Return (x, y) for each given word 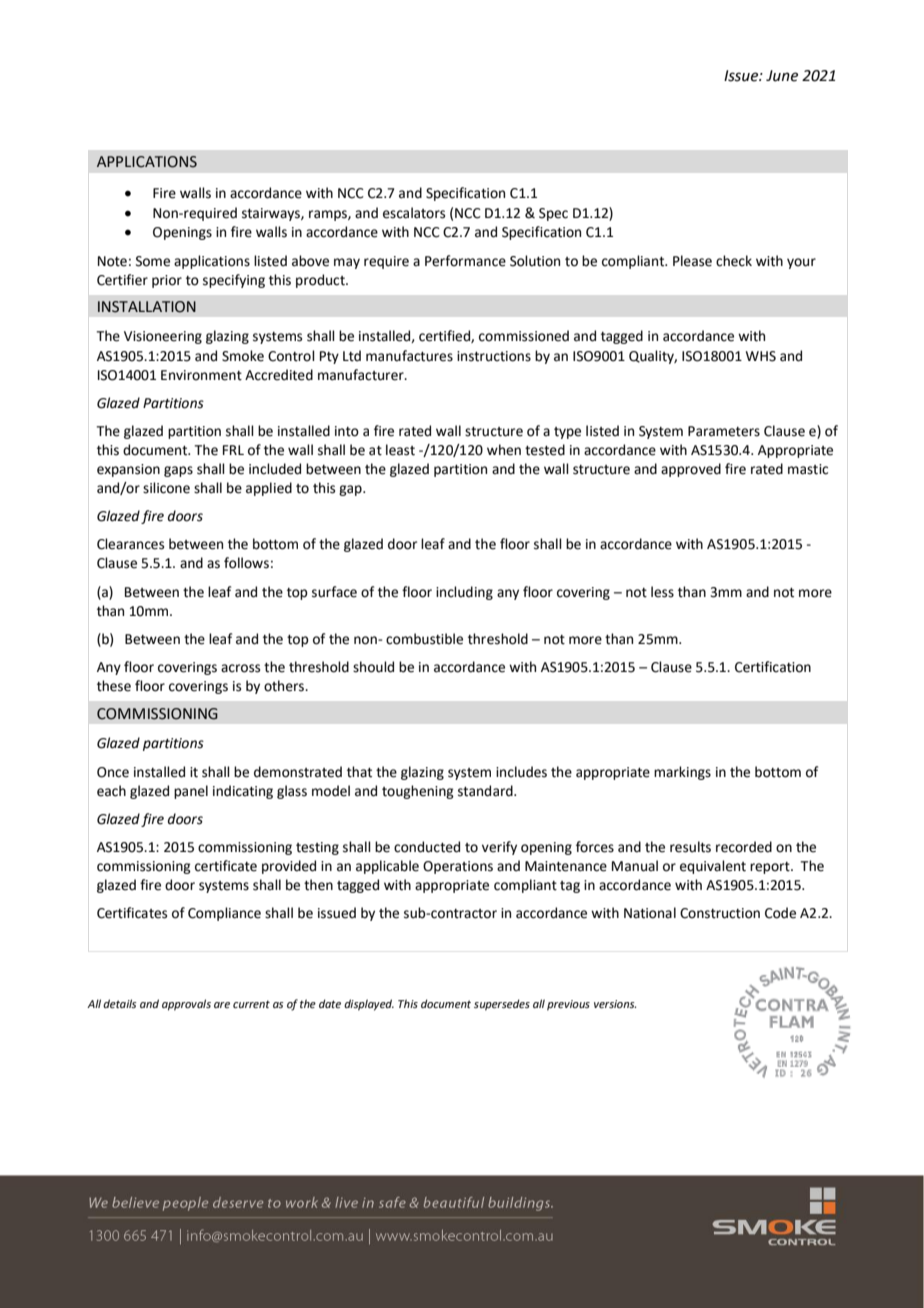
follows (246, 563)
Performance (465, 261)
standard (486, 791)
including (464, 593)
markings (682, 773)
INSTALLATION (147, 307)
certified (445, 336)
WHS (761, 356)
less (662, 592)
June (782, 76)
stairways (272, 214)
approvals (186, 1005)
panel (191, 792)
